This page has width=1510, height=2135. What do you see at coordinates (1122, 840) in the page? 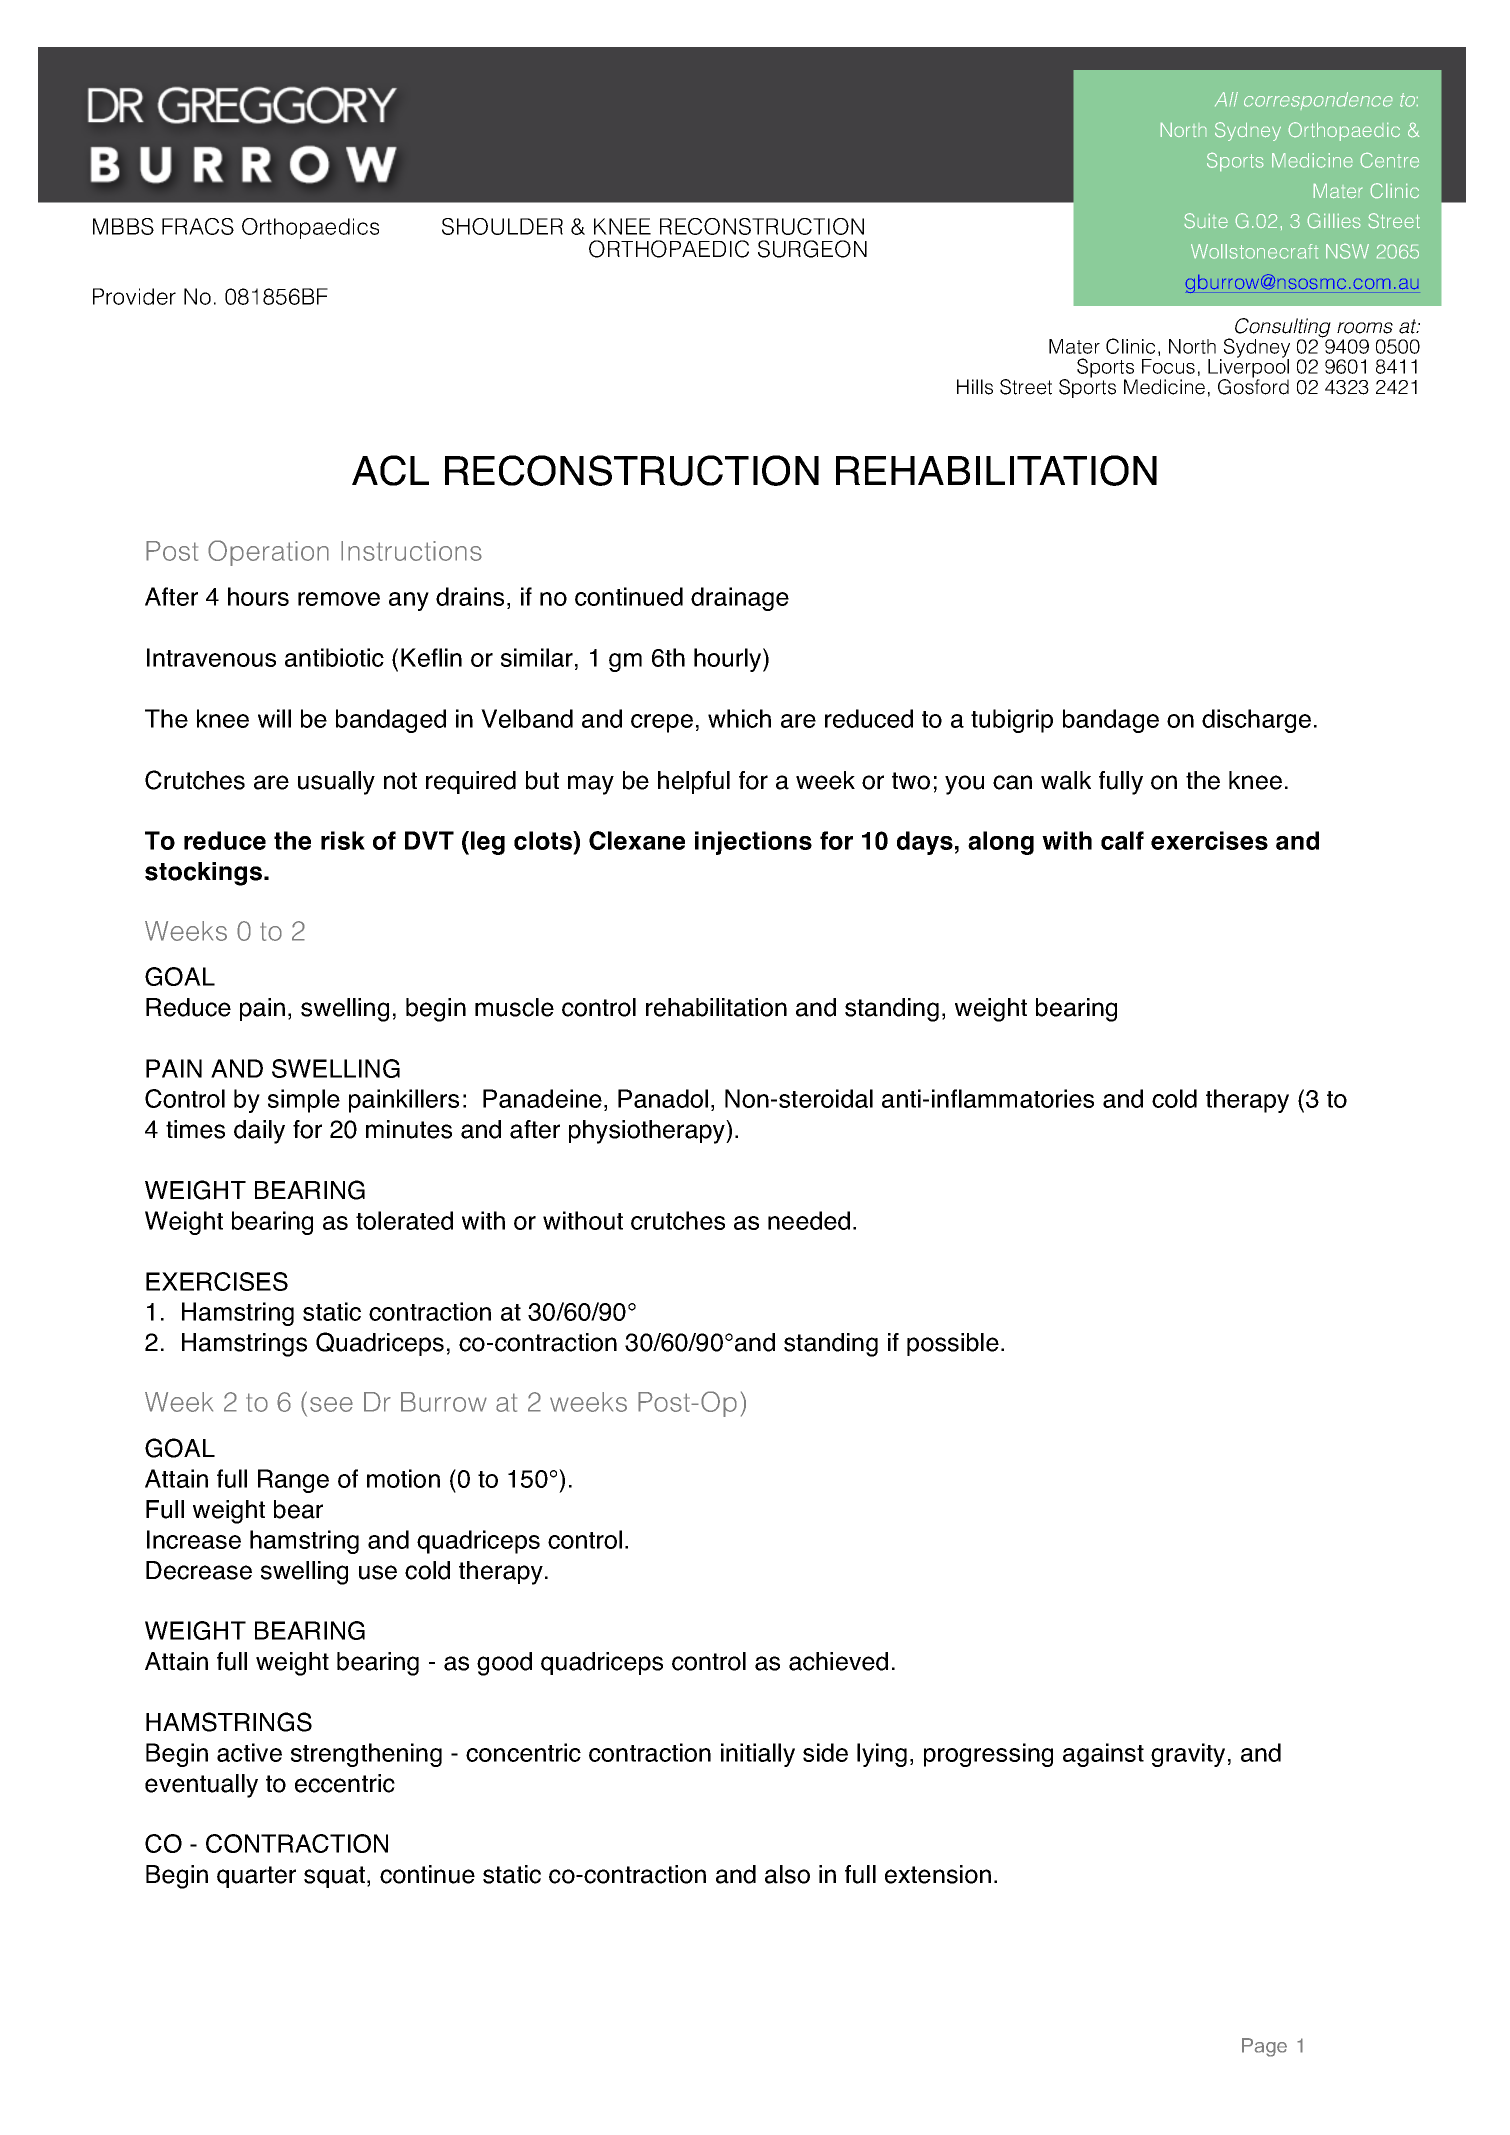
I see `calf` at bounding box center [1122, 840].
